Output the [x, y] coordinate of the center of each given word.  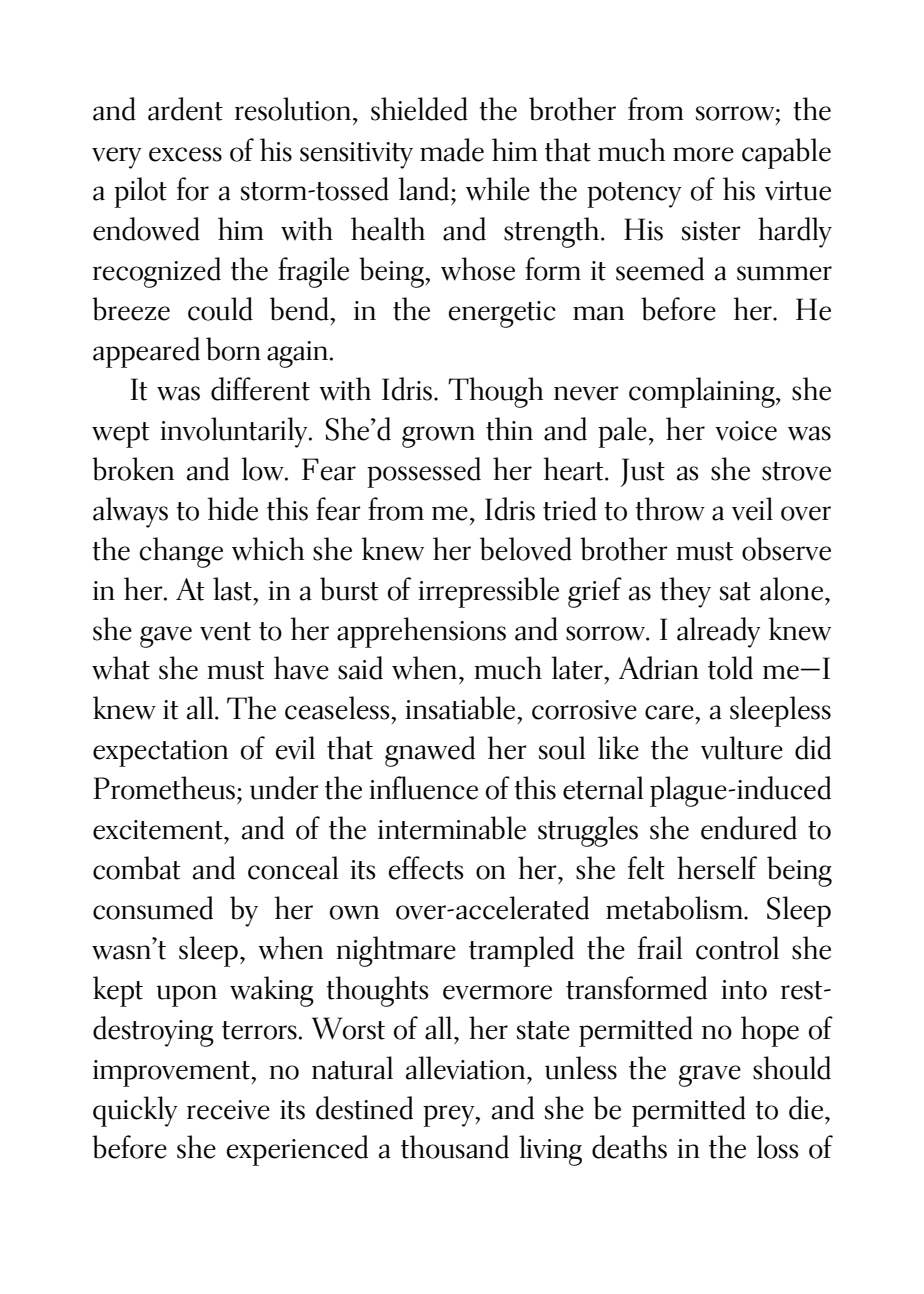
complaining [703, 392]
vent [225, 631]
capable [786, 153]
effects [426, 868]
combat [136, 868]
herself [717, 868]
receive [228, 1110]
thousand [455, 1147]
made [452, 150]
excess [185, 154]
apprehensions [421, 632]
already [718, 632]
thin [509, 429]
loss [777, 1147]
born [233, 349]
